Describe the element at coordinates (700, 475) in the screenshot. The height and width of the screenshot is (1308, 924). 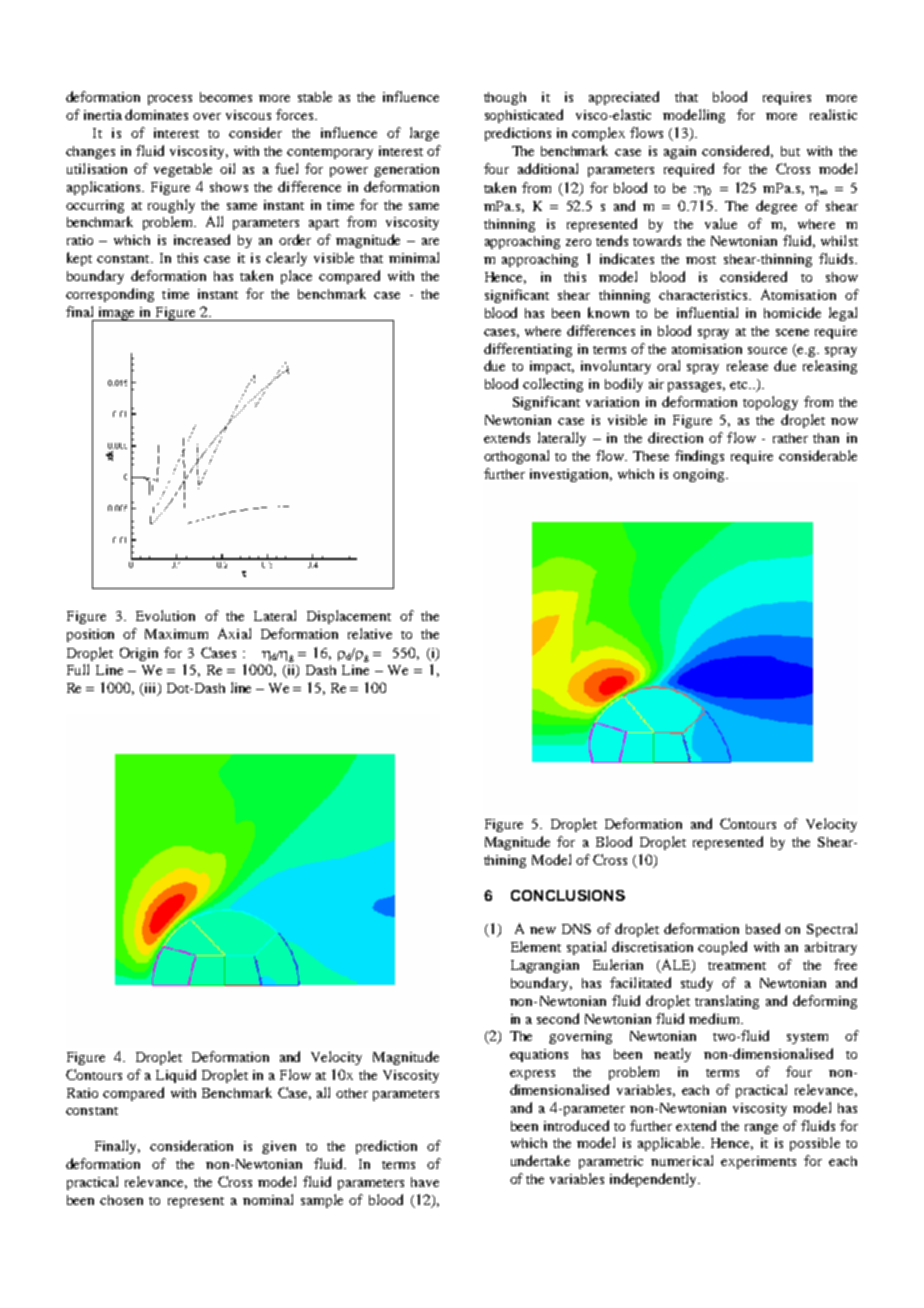
I see `ongoing` at that location.
